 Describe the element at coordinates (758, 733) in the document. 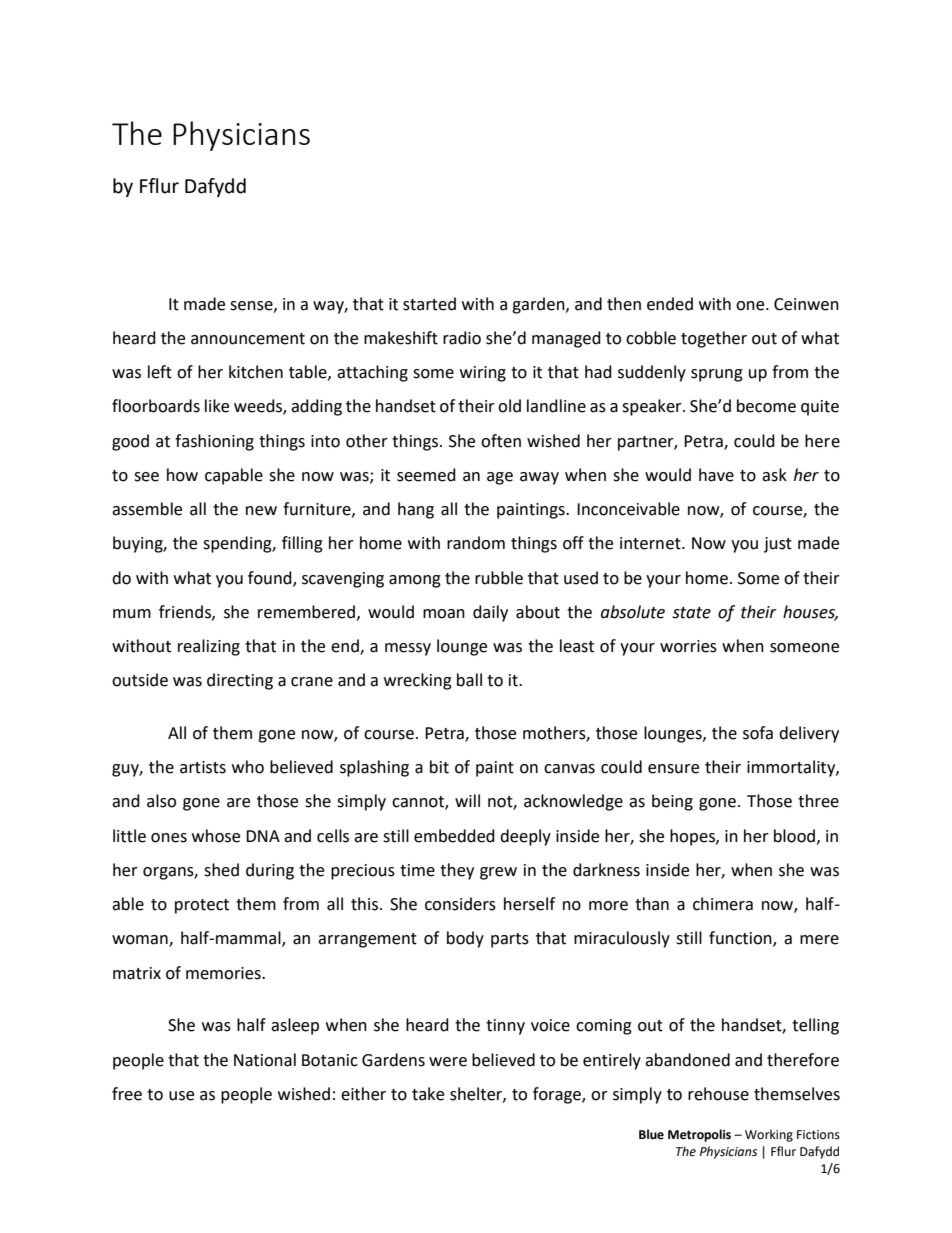

I see `sofa` at that location.
